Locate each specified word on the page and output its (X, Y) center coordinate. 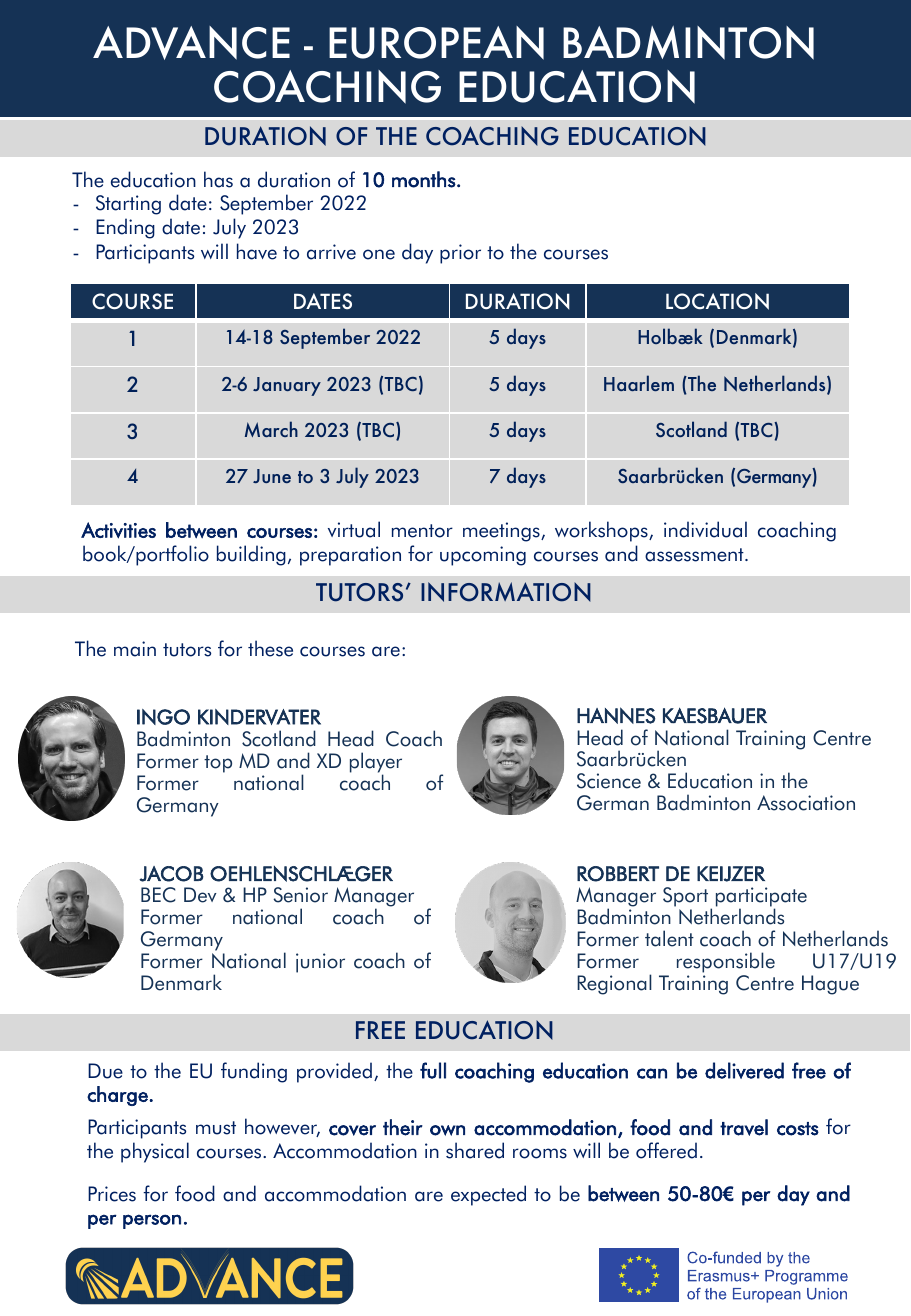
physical (155, 1152)
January (287, 386)
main (135, 649)
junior (320, 963)
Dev (200, 895)
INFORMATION (506, 592)
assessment (695, 555)
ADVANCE (191, 43)
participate (761, 898)
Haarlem (639, 383)
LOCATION (717, 301)
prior (460, 254)
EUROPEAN (436, 43)
